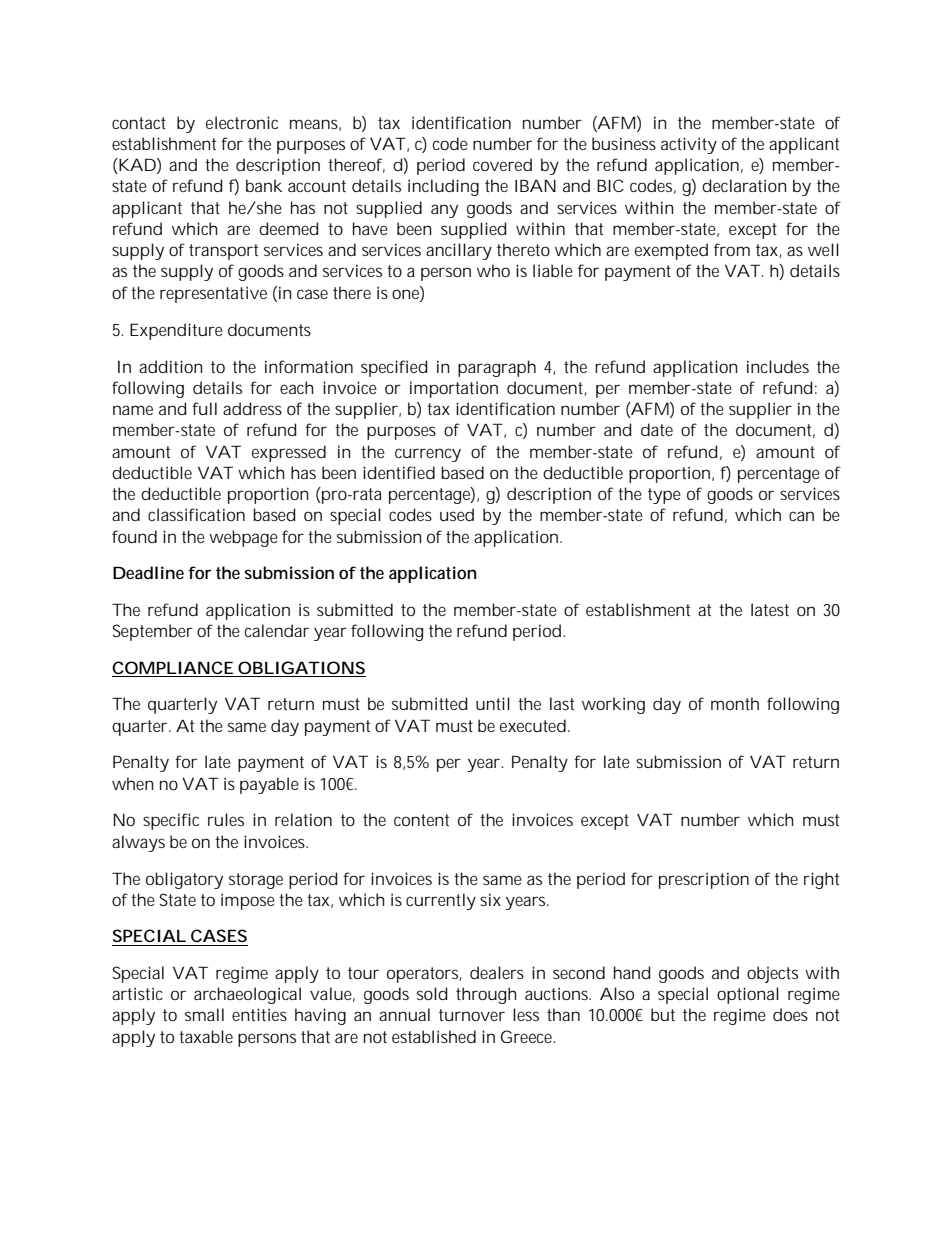  What do you see at coordinates (204, 1014) in the image?
I see `small` at bounding box center [204, 1014].
